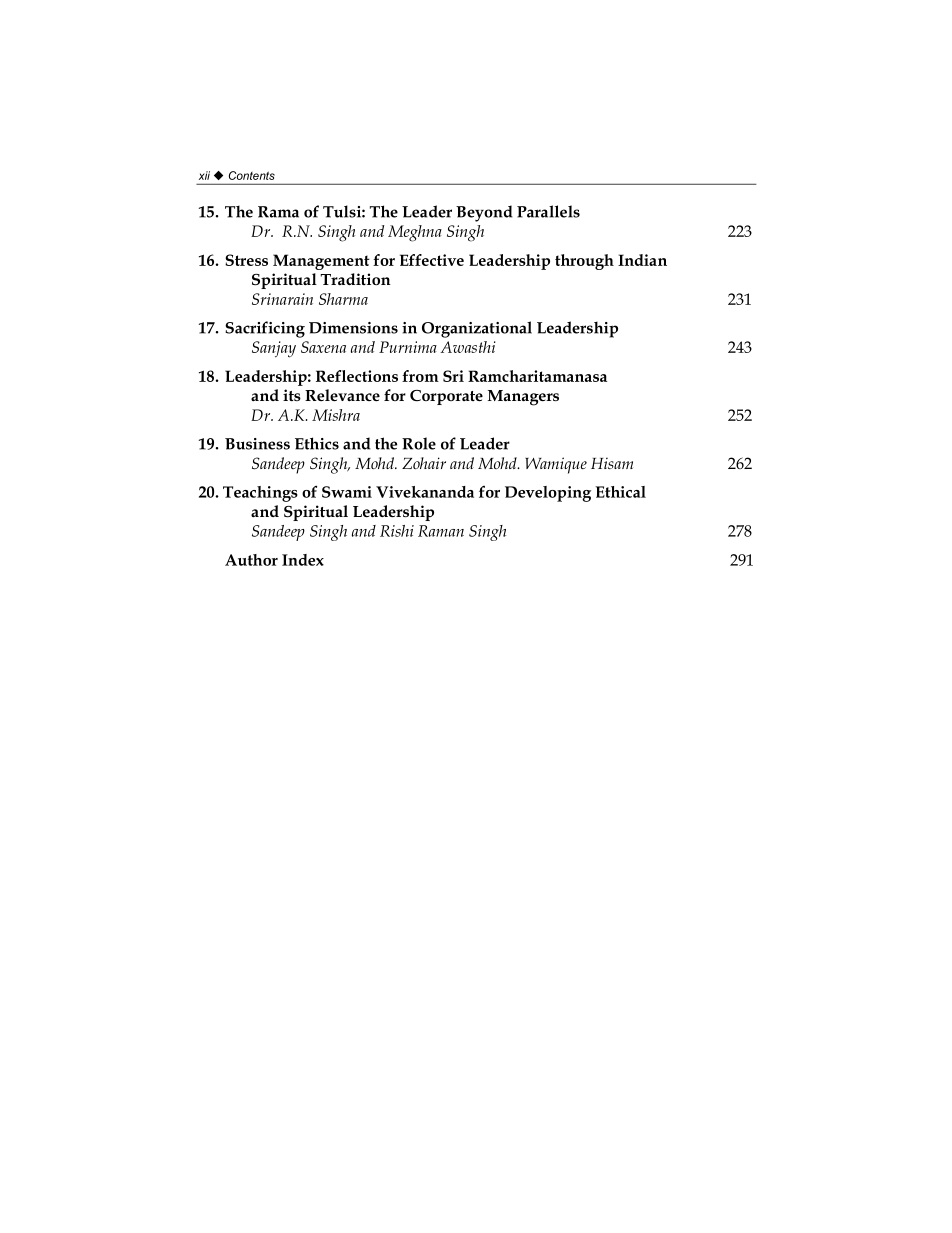 This screenshot has height=1233, width=952. What do you see at coordinates (397, 531) in the screenshot?
I see `Rishi` at bounding box center [397, 531].
